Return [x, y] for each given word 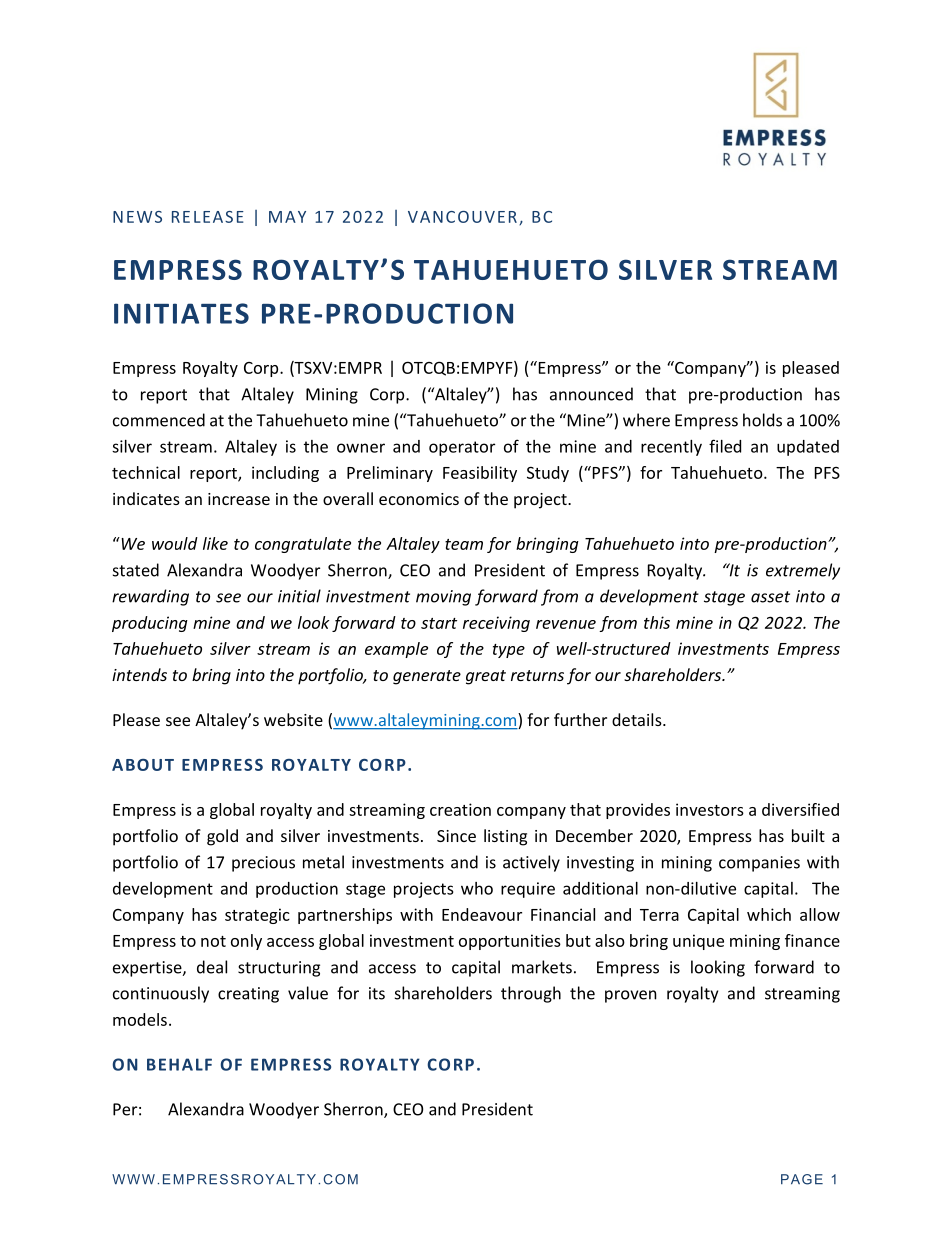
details [638, 719]
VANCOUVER [462, 217]
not [213, 941]
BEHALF [179, 1064]
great [486, 677]
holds [762, 420]
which [769, 914]
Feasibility [480, 474]
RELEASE [208, 217]
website [293, 719]
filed [725, 446]
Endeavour [482, 914]
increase [239, 499]
